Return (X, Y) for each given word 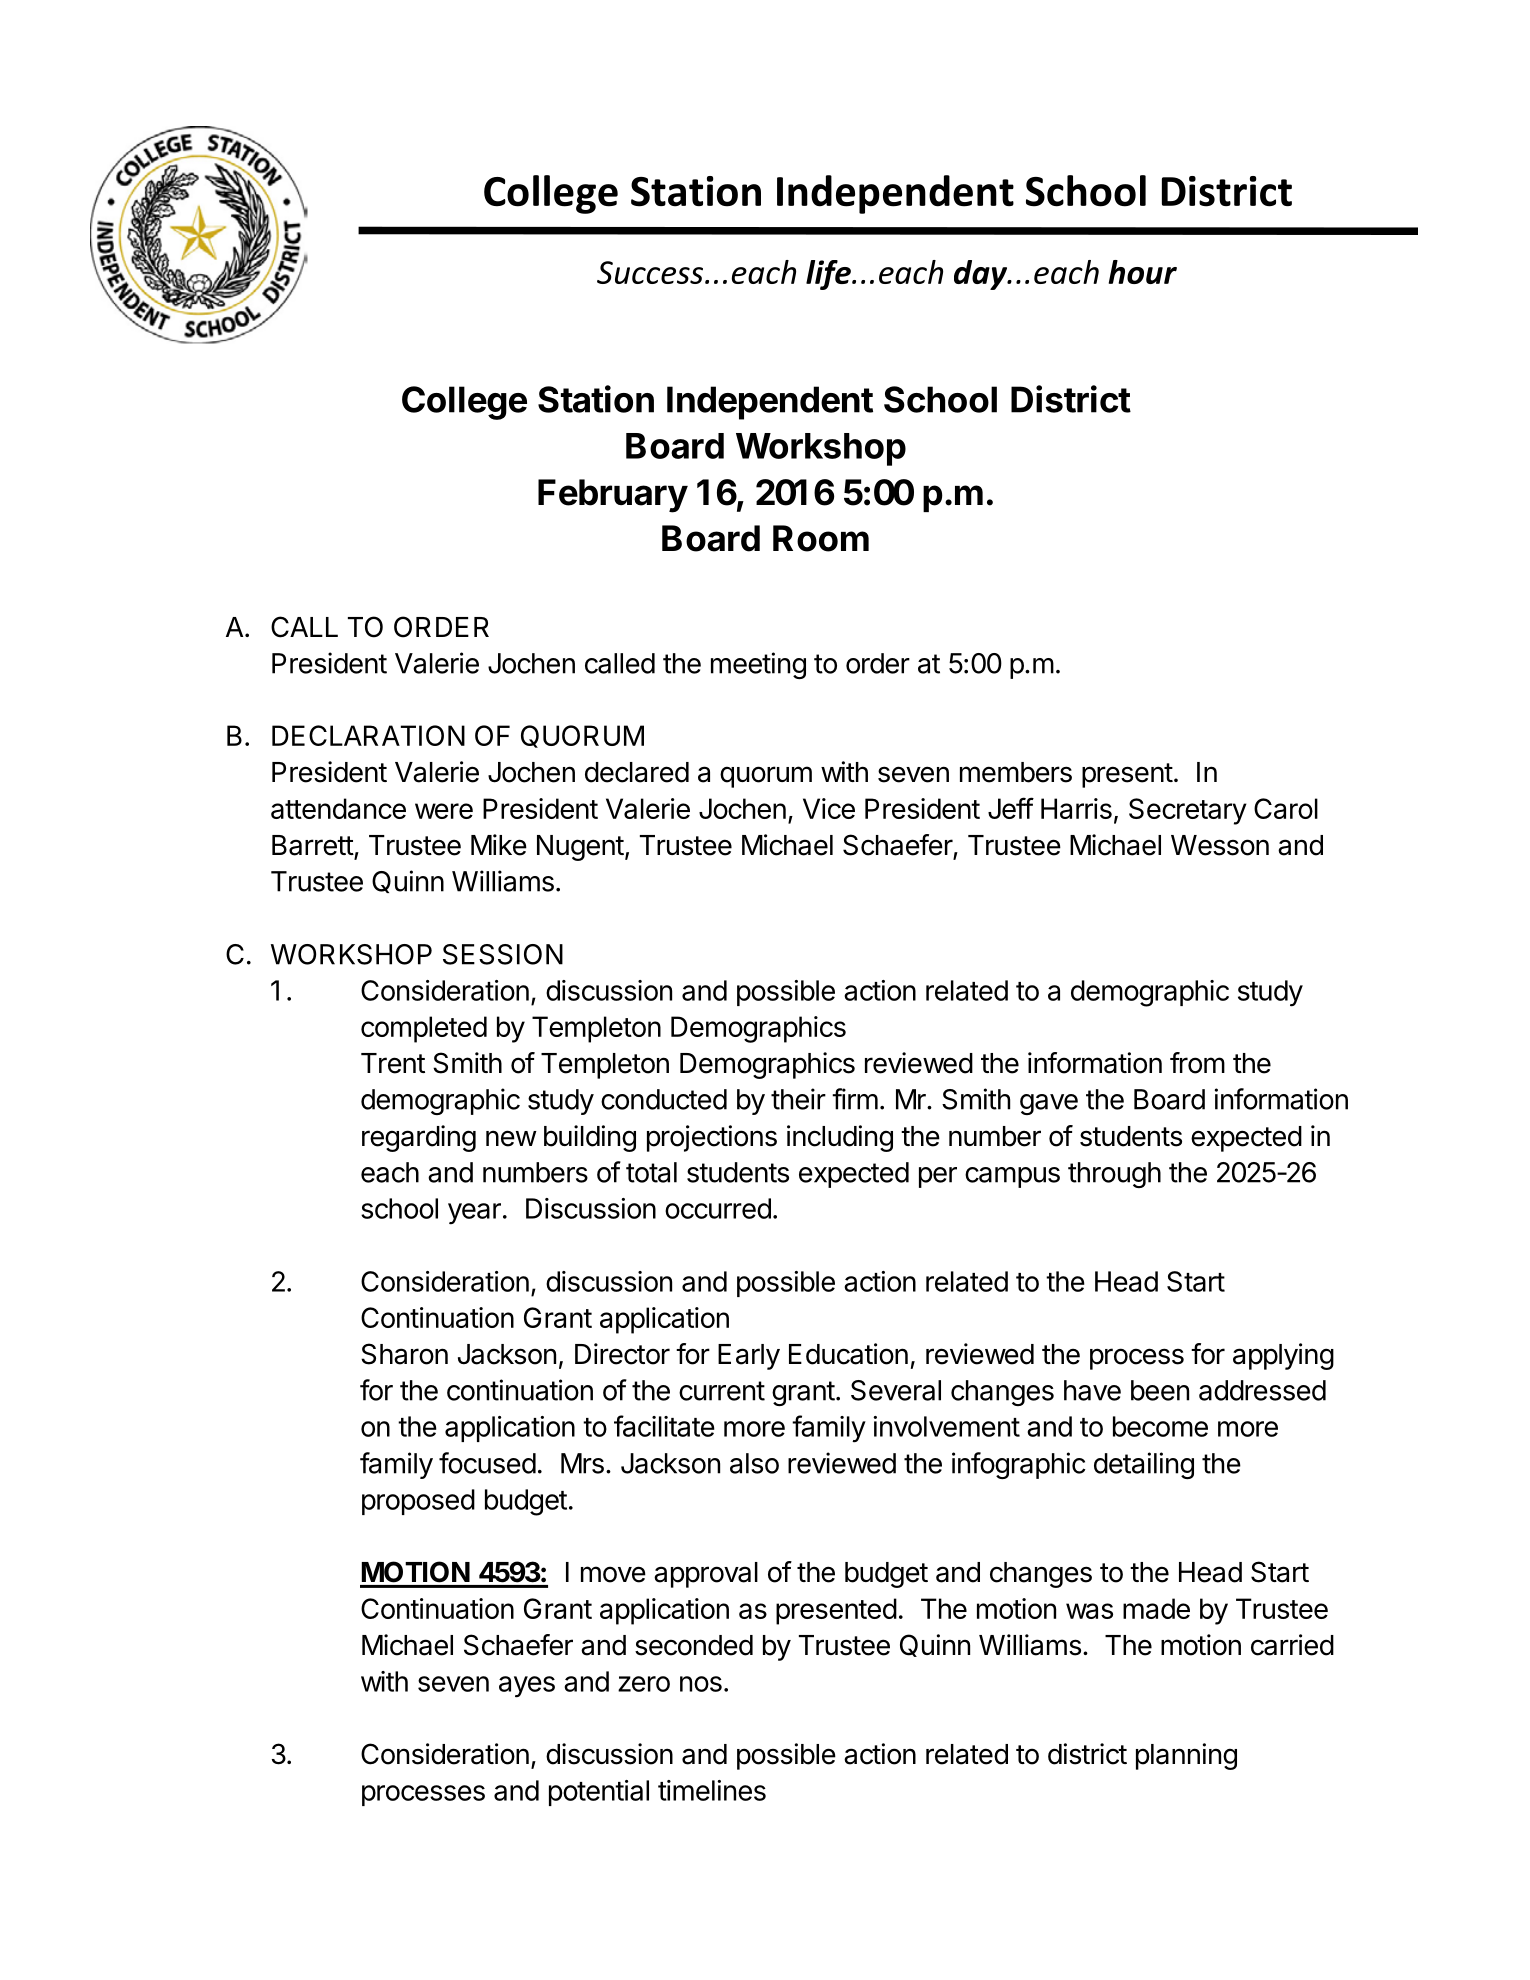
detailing (1144, 1465)
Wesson (1220, 845)
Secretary (1188, 811)
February (613, 496)
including (840, 1138)
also (754, 1463)
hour (1143, 272)
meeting (758, 665)
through (1114, 1175)
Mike (499, 845)
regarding (419, 1138)
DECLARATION (368, 735)
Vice (829, 808)
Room (821, 538)
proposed (418, 1502)
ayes (527, 1687)
